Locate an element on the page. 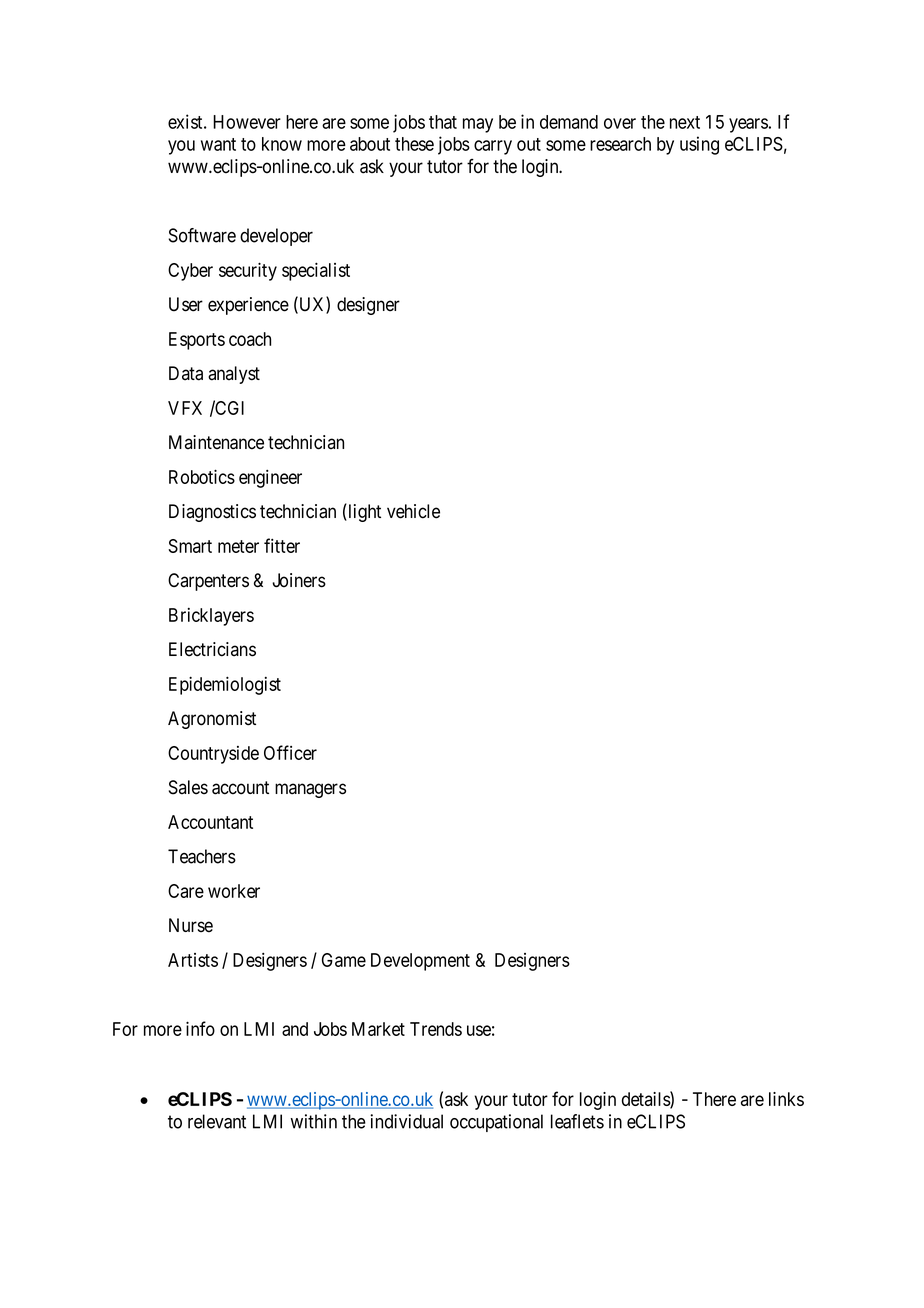  Electricians is located at coordinates (212, 649).
